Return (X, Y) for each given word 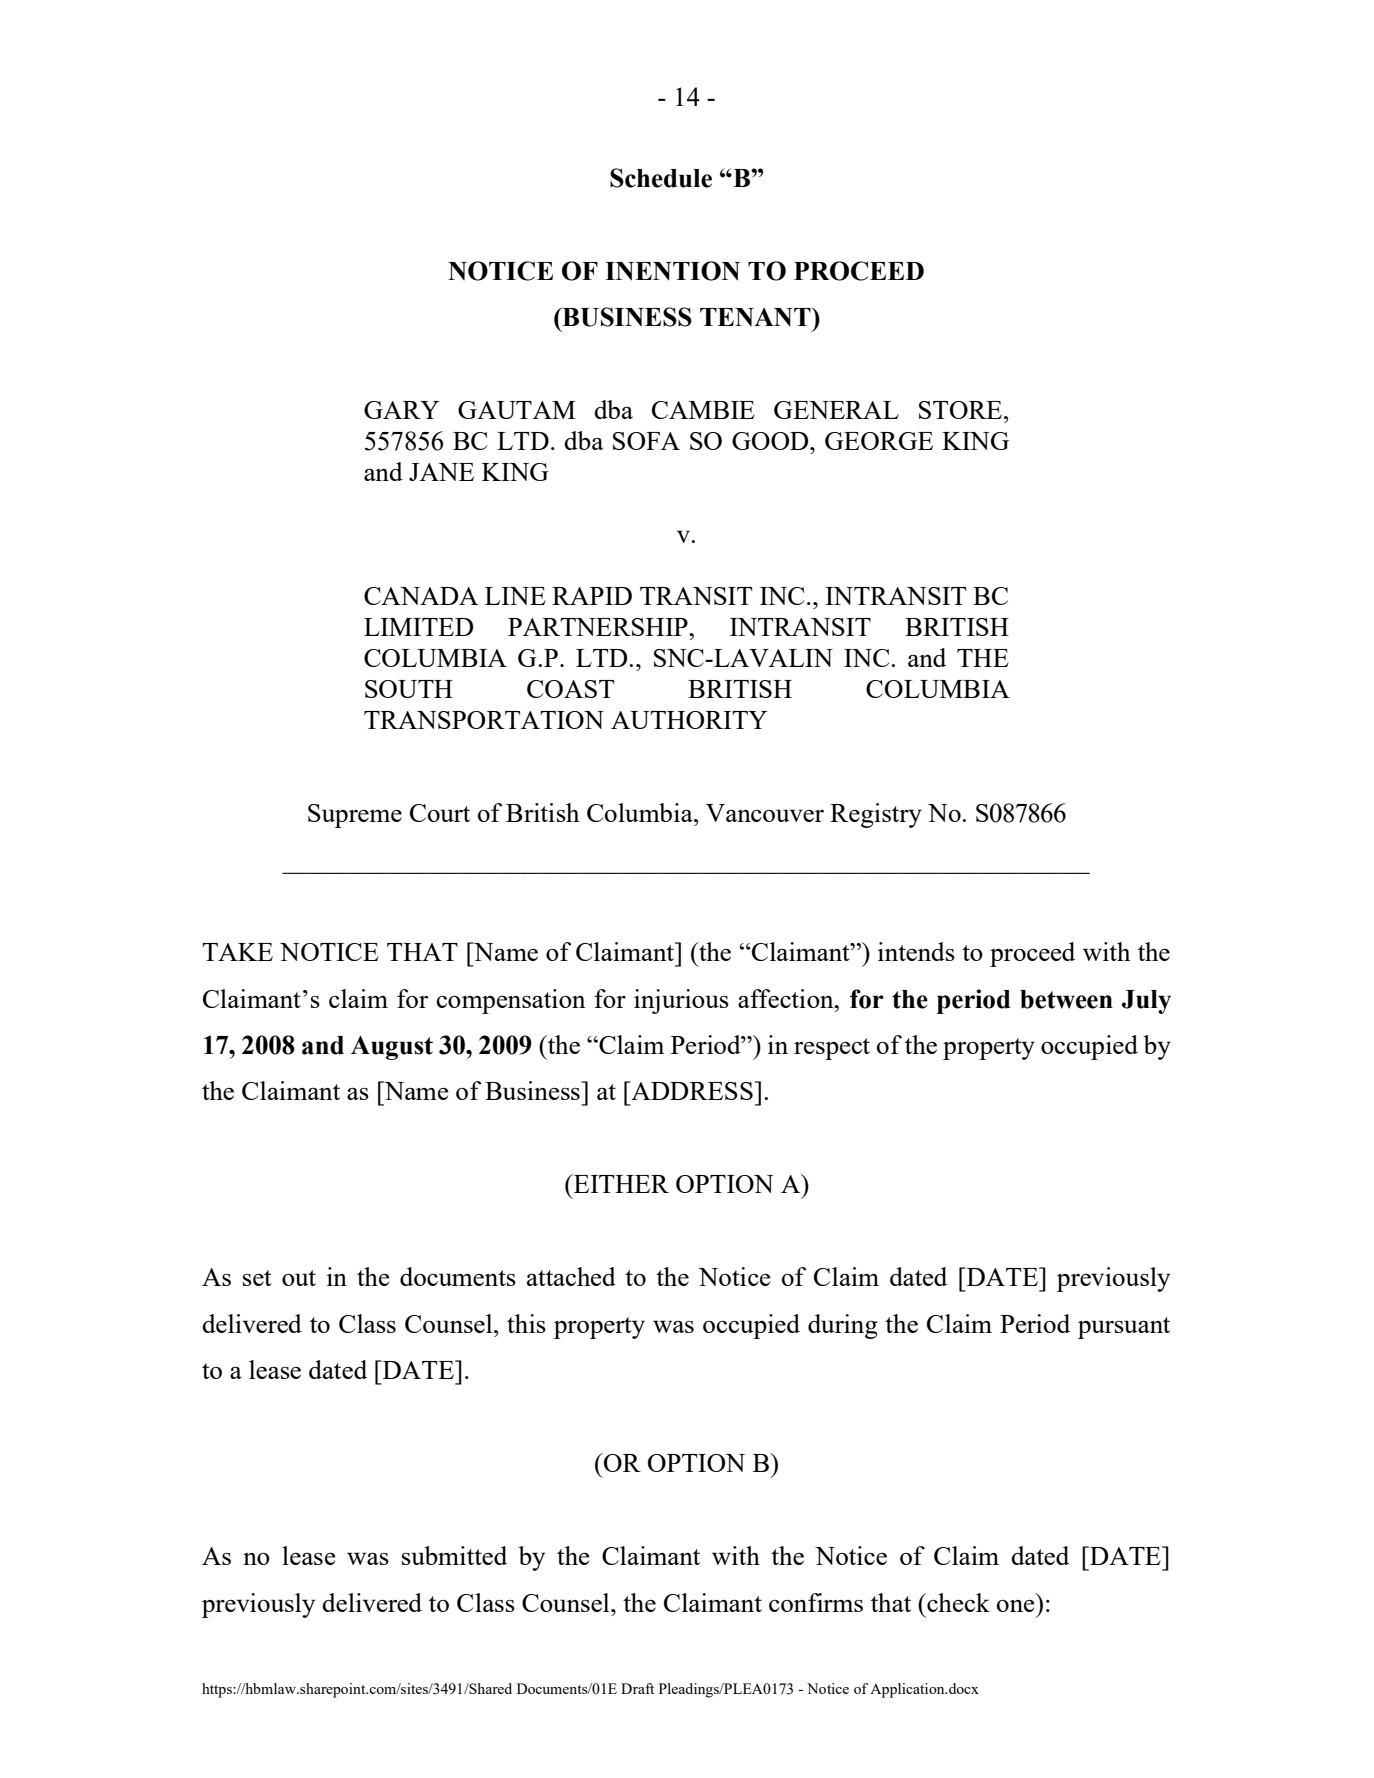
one (1016, 1606)
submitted (454, 1555)
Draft (637, 1688)
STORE (962, 410)
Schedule (661, 178)
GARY (402, 410)
